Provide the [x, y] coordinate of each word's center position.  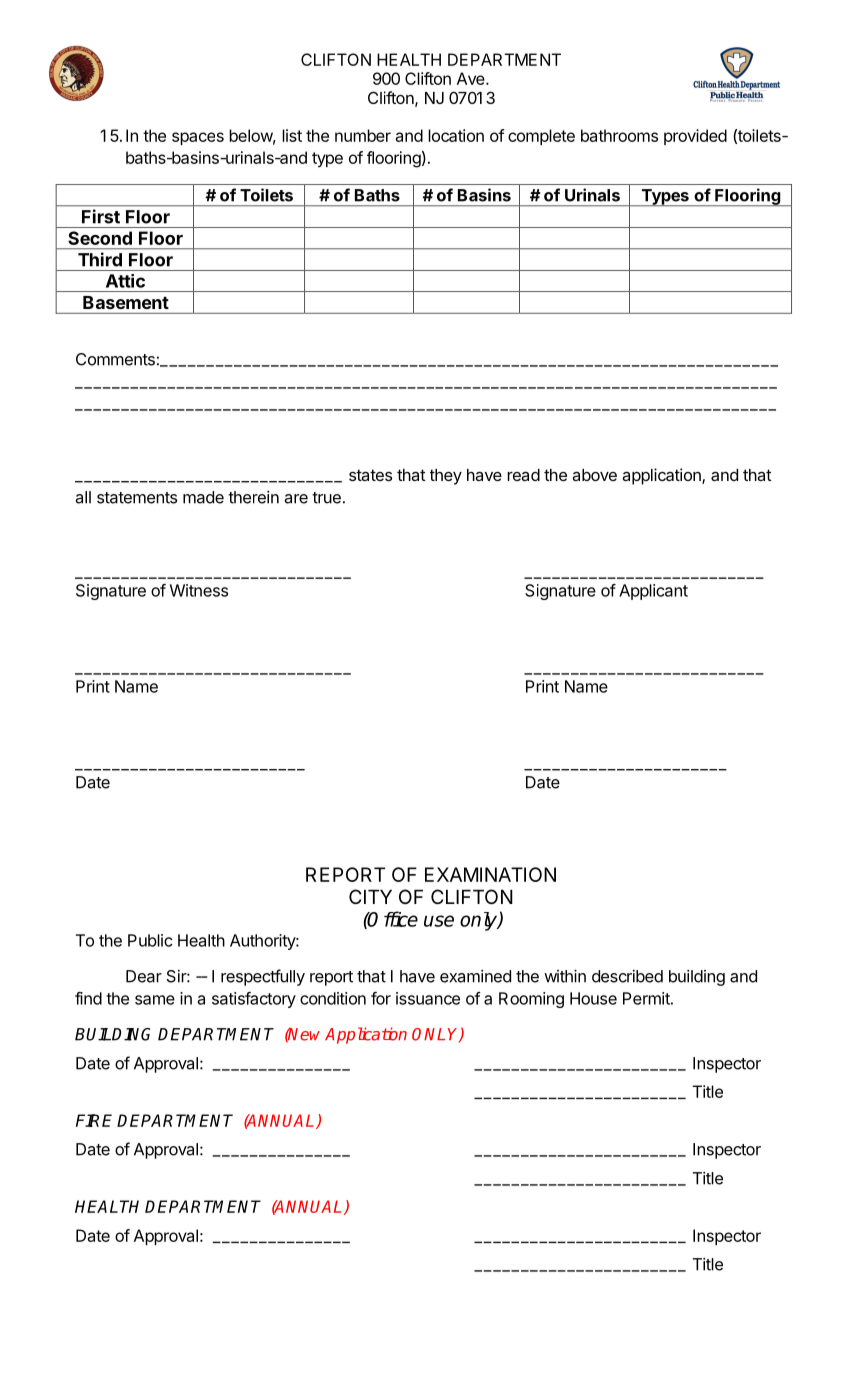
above [594, 475]
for [381, 998]
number [363, 135]
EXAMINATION [490, 874]
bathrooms [619, 135]
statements [137, 498]
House [593, 998]
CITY [370, 896]
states [370, 475]
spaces [198, 138]
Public [150, 940]
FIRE [94, 1120]
